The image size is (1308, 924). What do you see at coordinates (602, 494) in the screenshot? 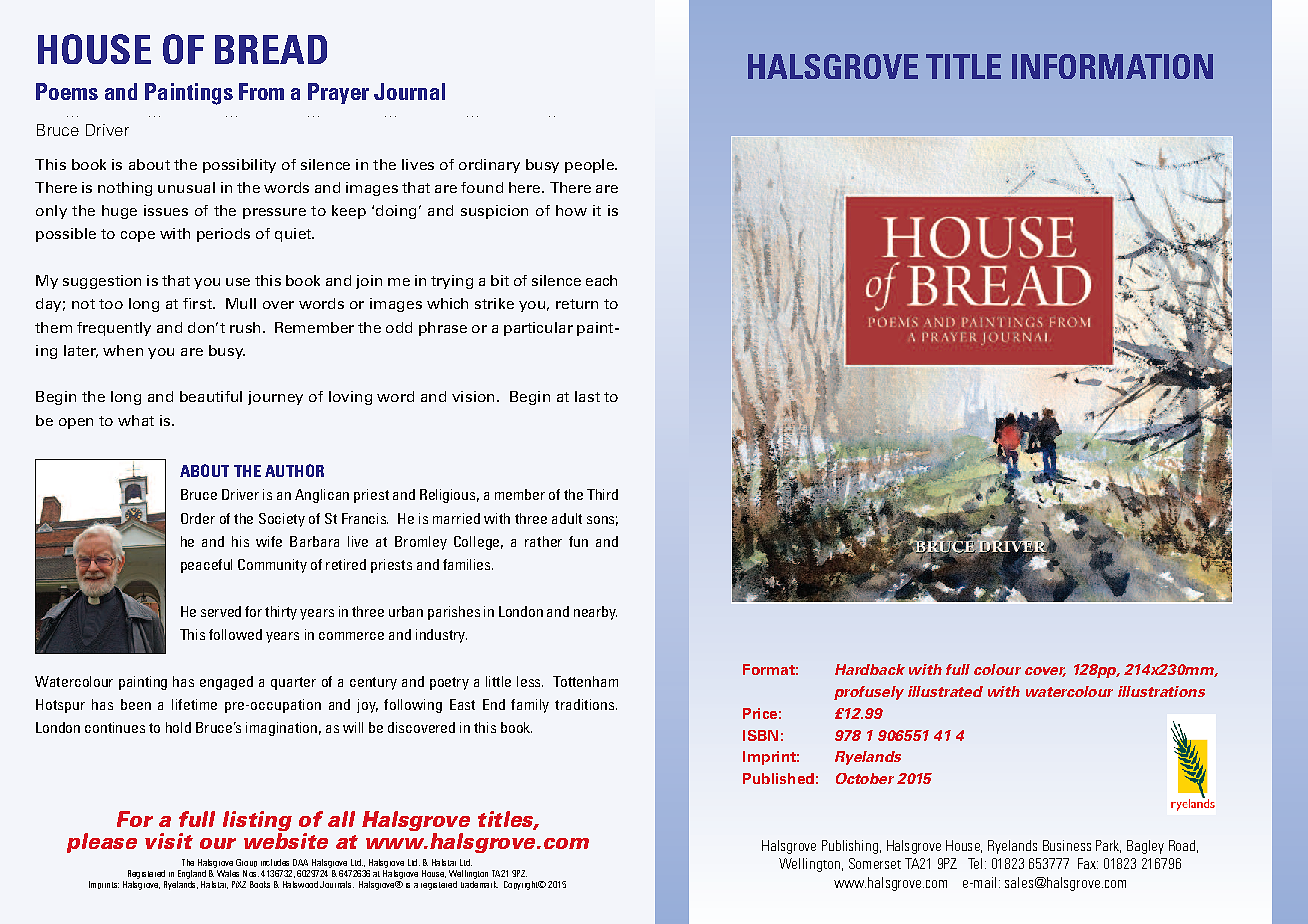
I see `Third` at bounding box center [602, 494].
